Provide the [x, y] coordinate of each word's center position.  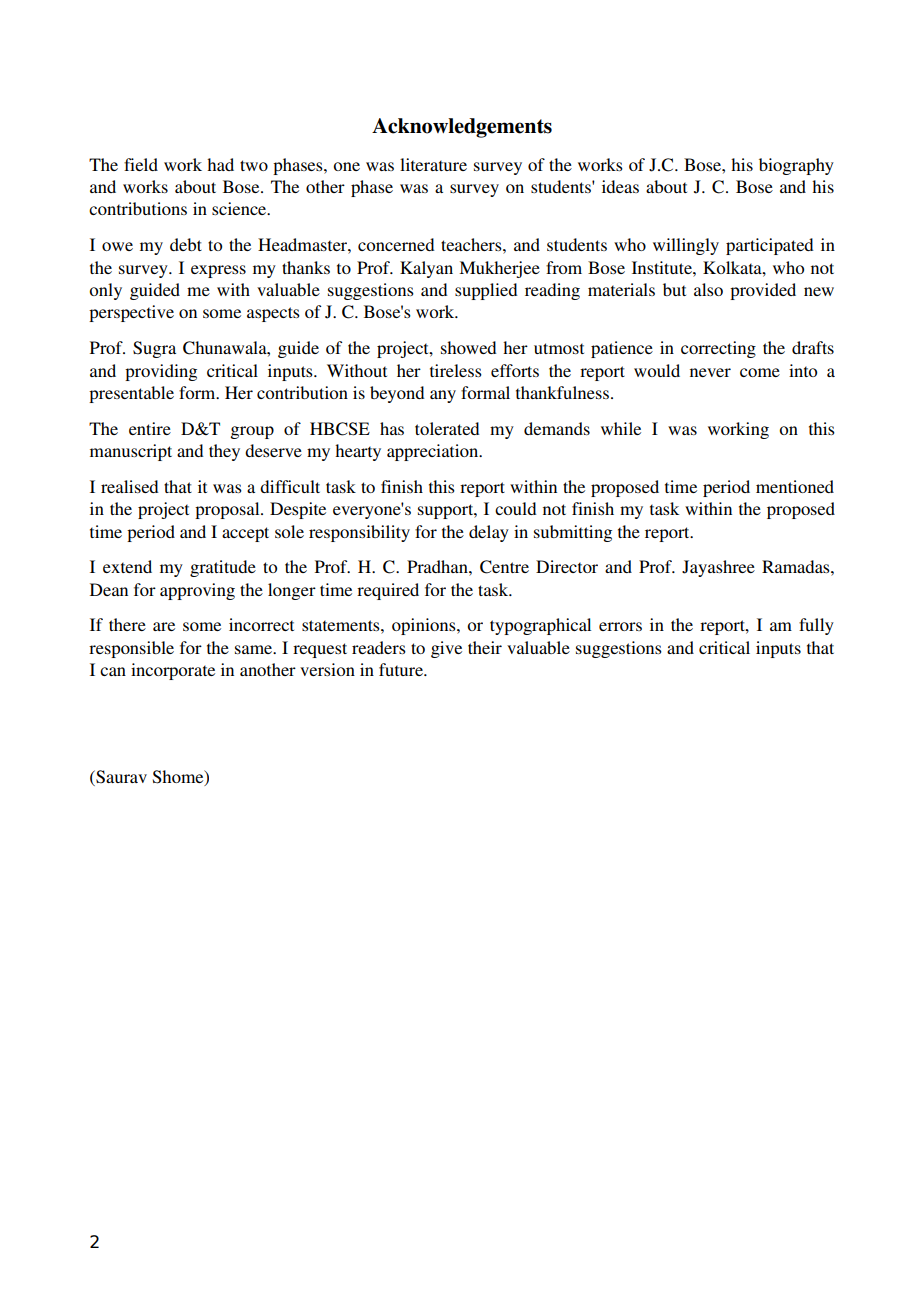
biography [796, 166]
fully [816, 626]
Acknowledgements [462, 128]
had [220, 164]
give [446, 649]
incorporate [173, 671]
